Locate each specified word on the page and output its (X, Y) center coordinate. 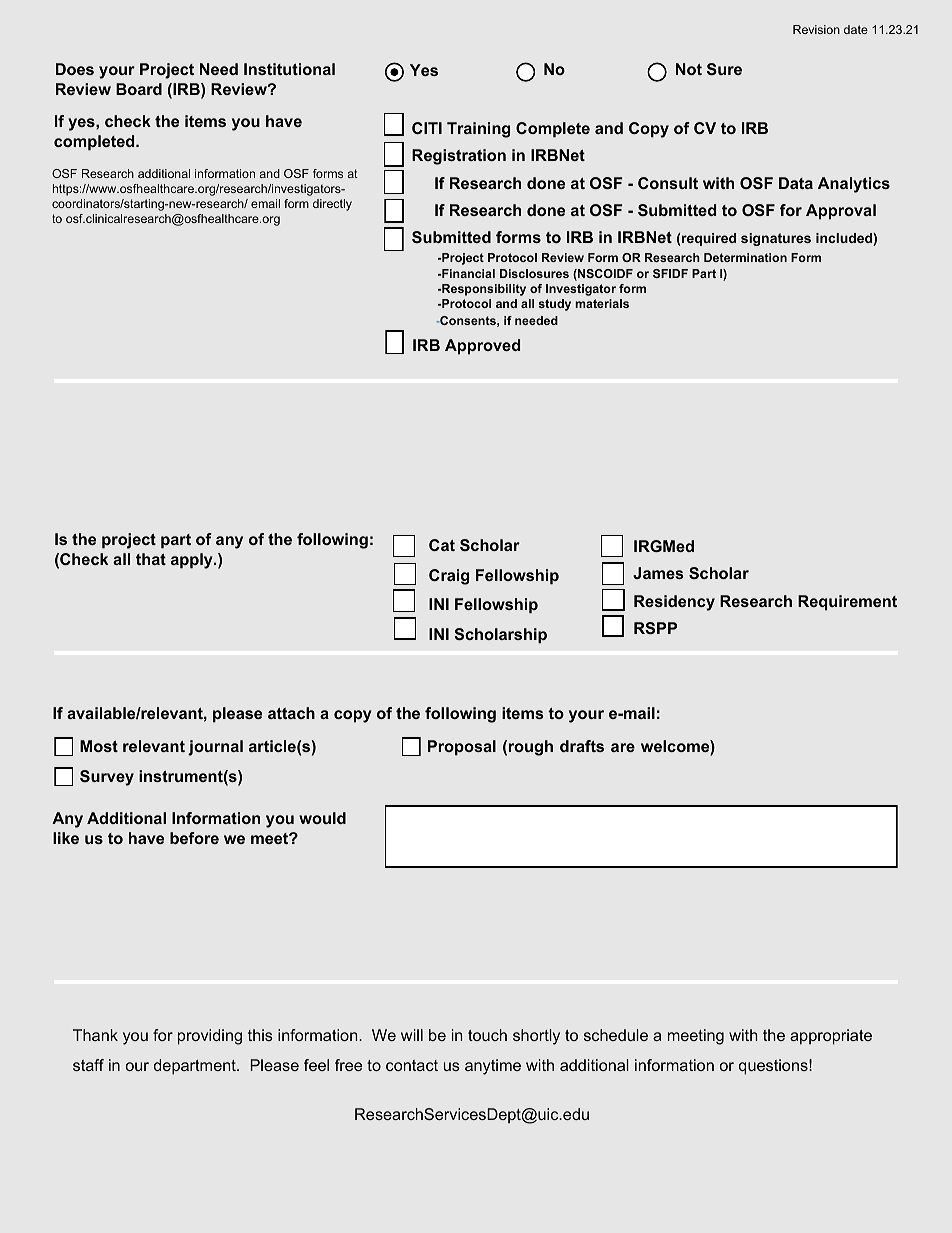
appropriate (831, 1037)
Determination (745, 257)
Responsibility (483, 290)
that (151, 559)
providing (210, 1037)
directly (332, 205)
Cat (442, 545)
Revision (816, 29)
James (658, 573)
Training (478, 130)
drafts (582, 746)
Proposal (462, 748)
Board (139, 89)
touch (487, 1035)
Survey (107, 778)
